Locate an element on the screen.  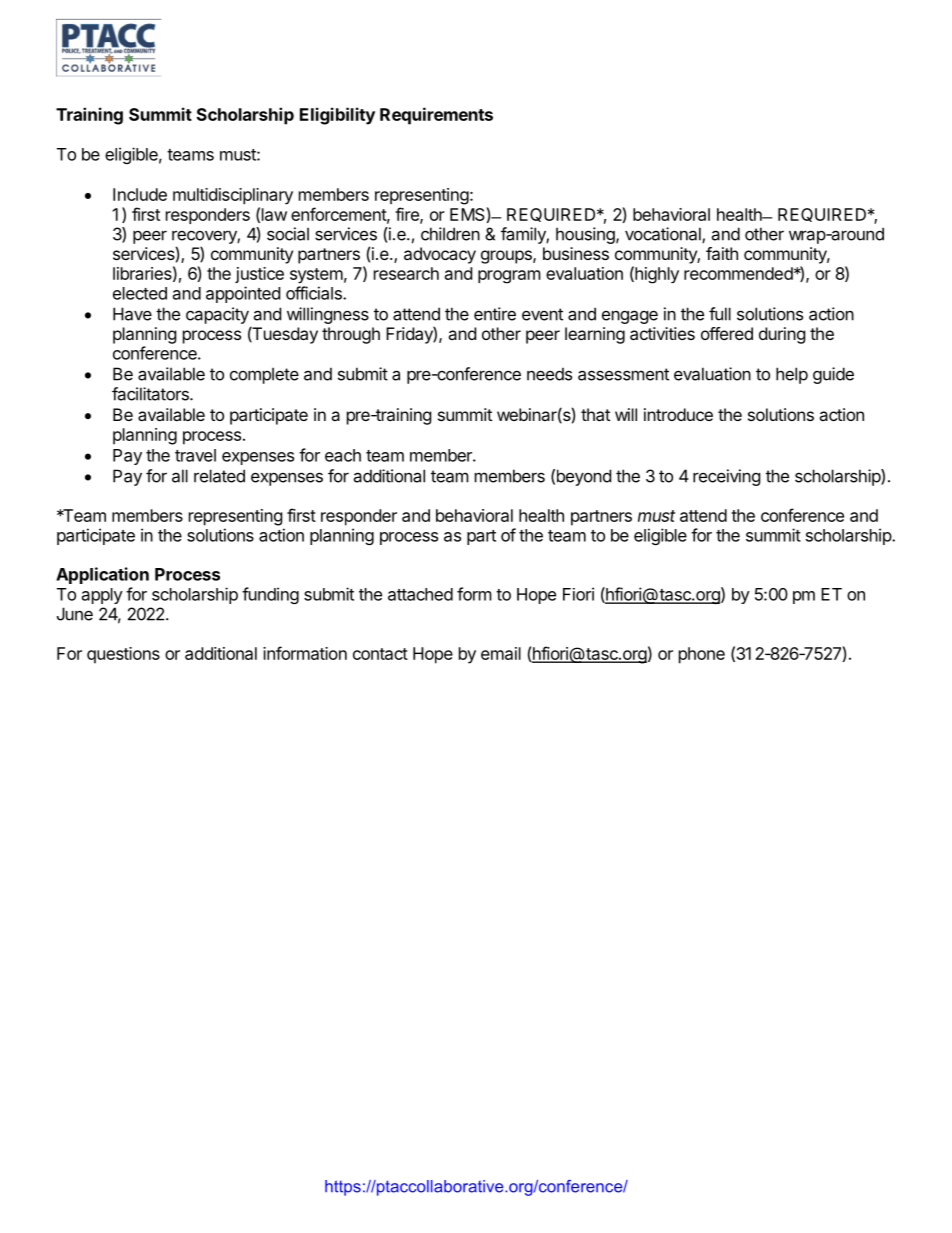
phone is located at coordinates (702, 655).
